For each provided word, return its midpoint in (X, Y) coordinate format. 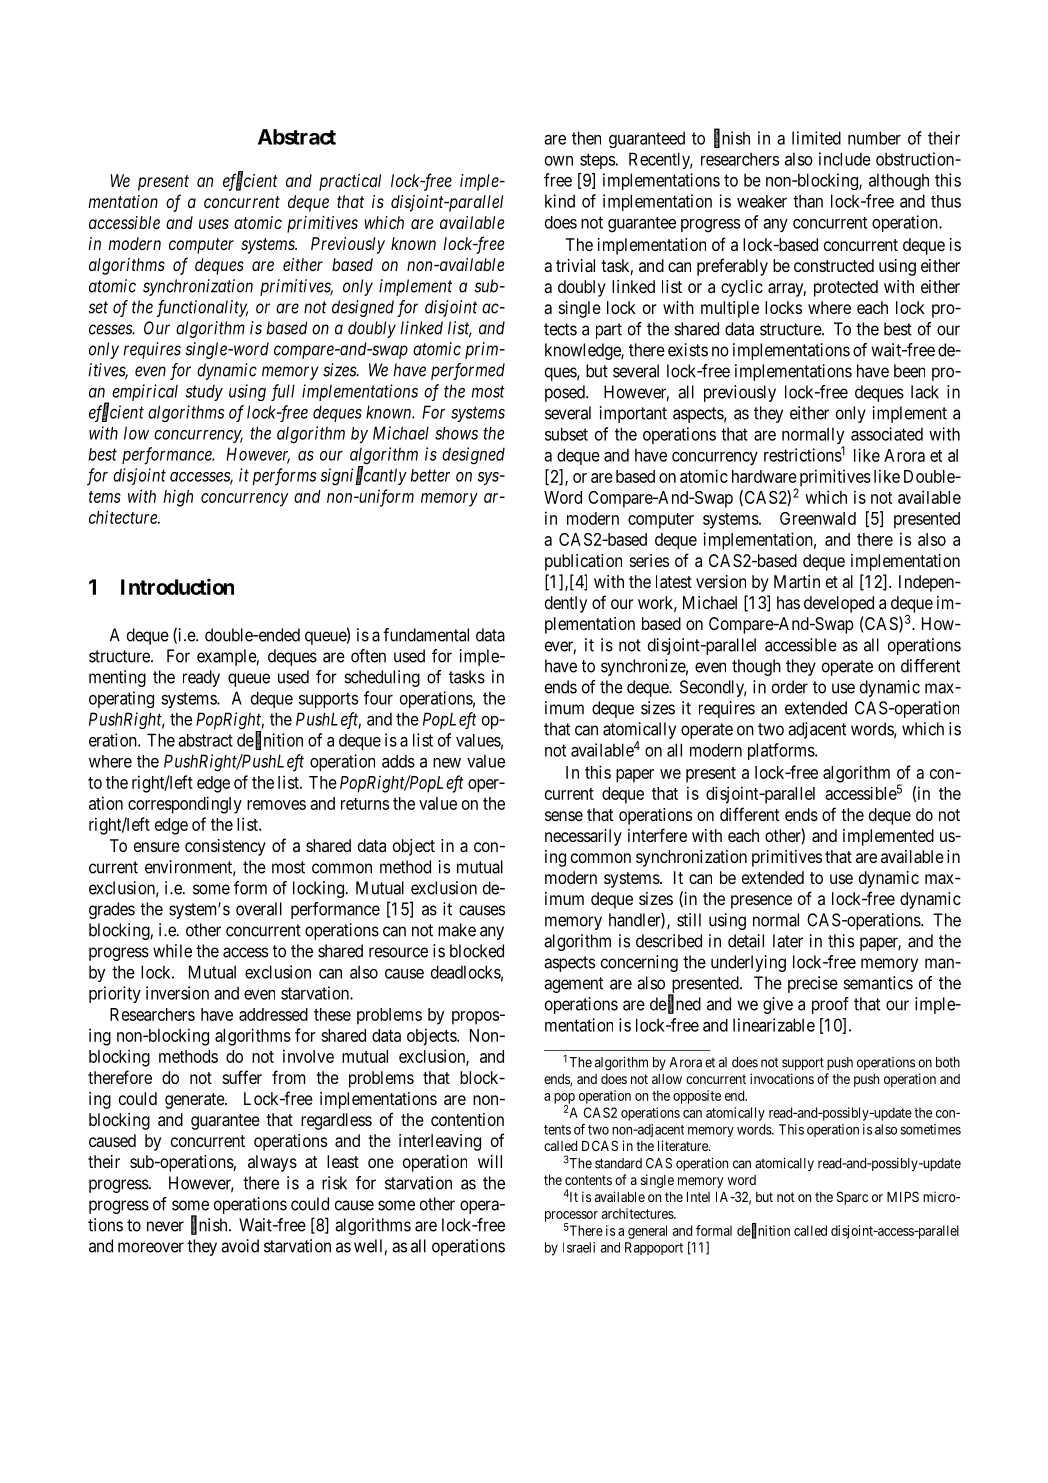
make (457, 930)
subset (566, 434)
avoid (240, 1246)
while (172, 951)
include (845, 159)
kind (560, 201)
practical (350, 182)
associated (887, 434)
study (204, 393)
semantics (878, 983)
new (447, 763)
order (790, 687)
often (368, 656)
